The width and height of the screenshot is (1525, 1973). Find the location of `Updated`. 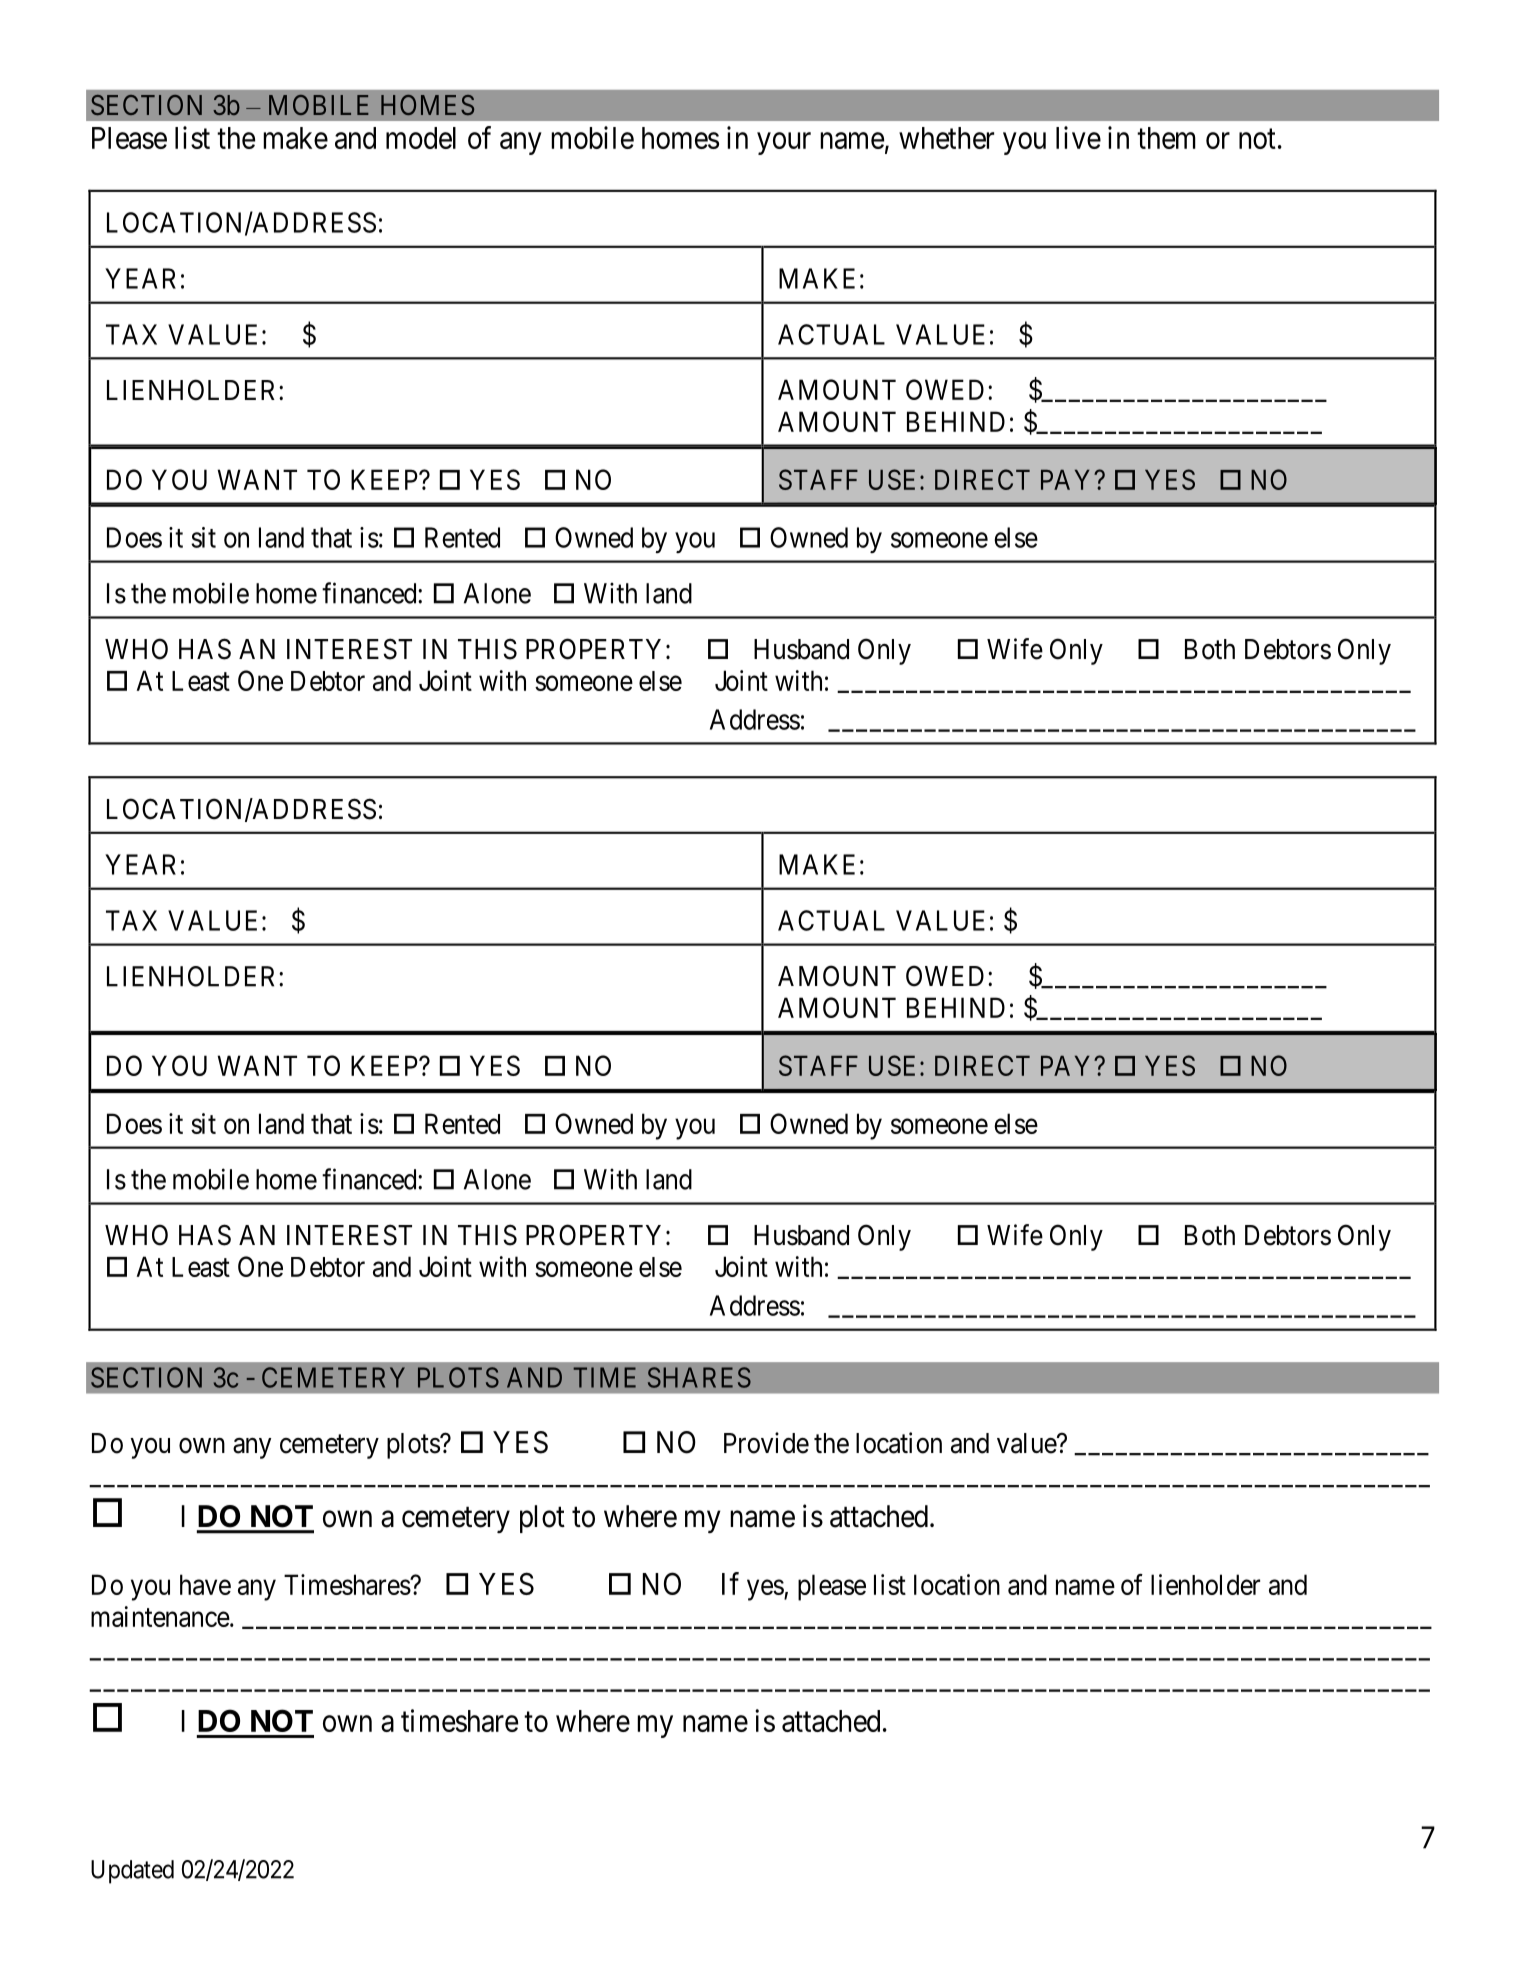

Updated is located at coordinates (132, 1872).
